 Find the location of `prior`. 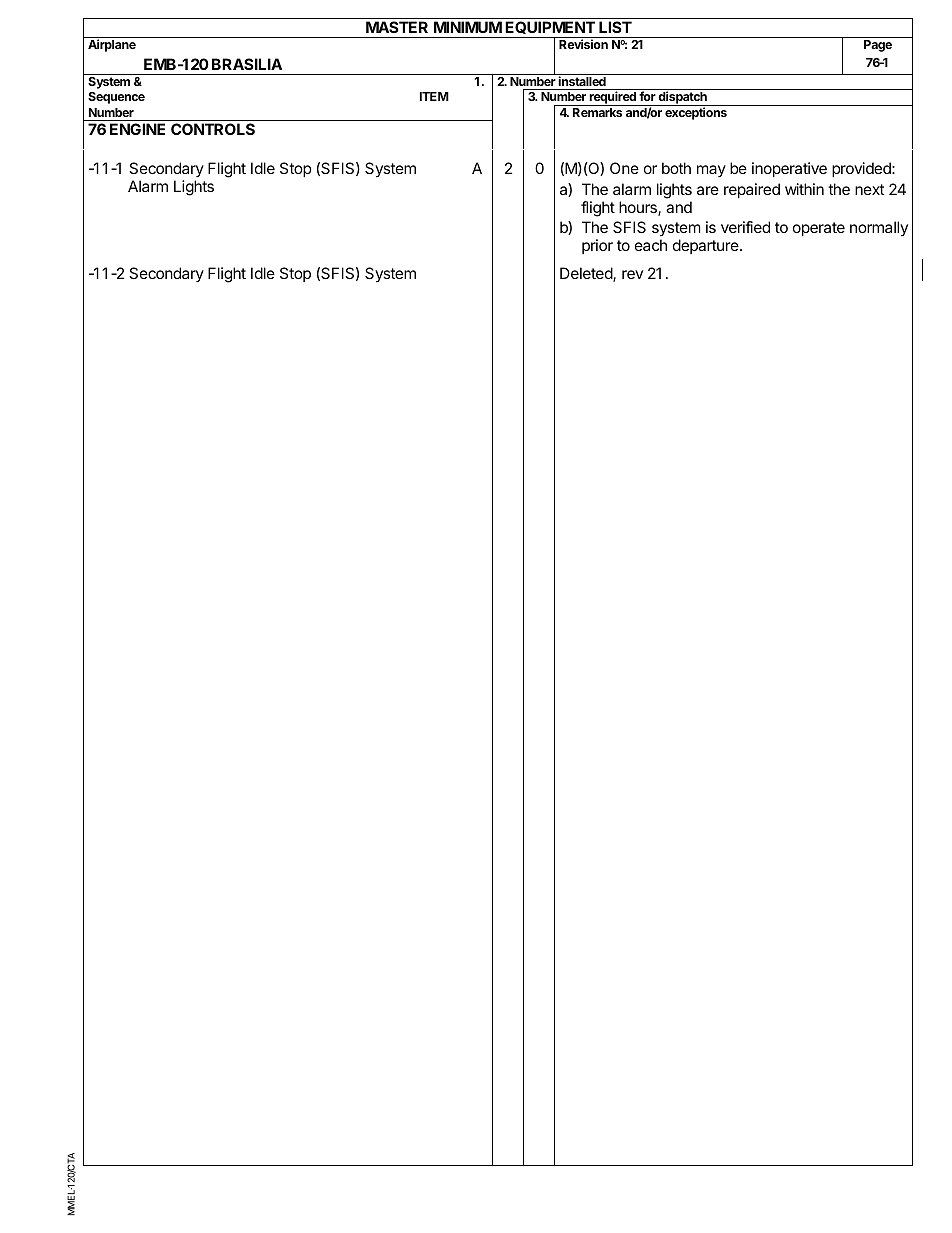

prior is located at coordinates (597, 246).
